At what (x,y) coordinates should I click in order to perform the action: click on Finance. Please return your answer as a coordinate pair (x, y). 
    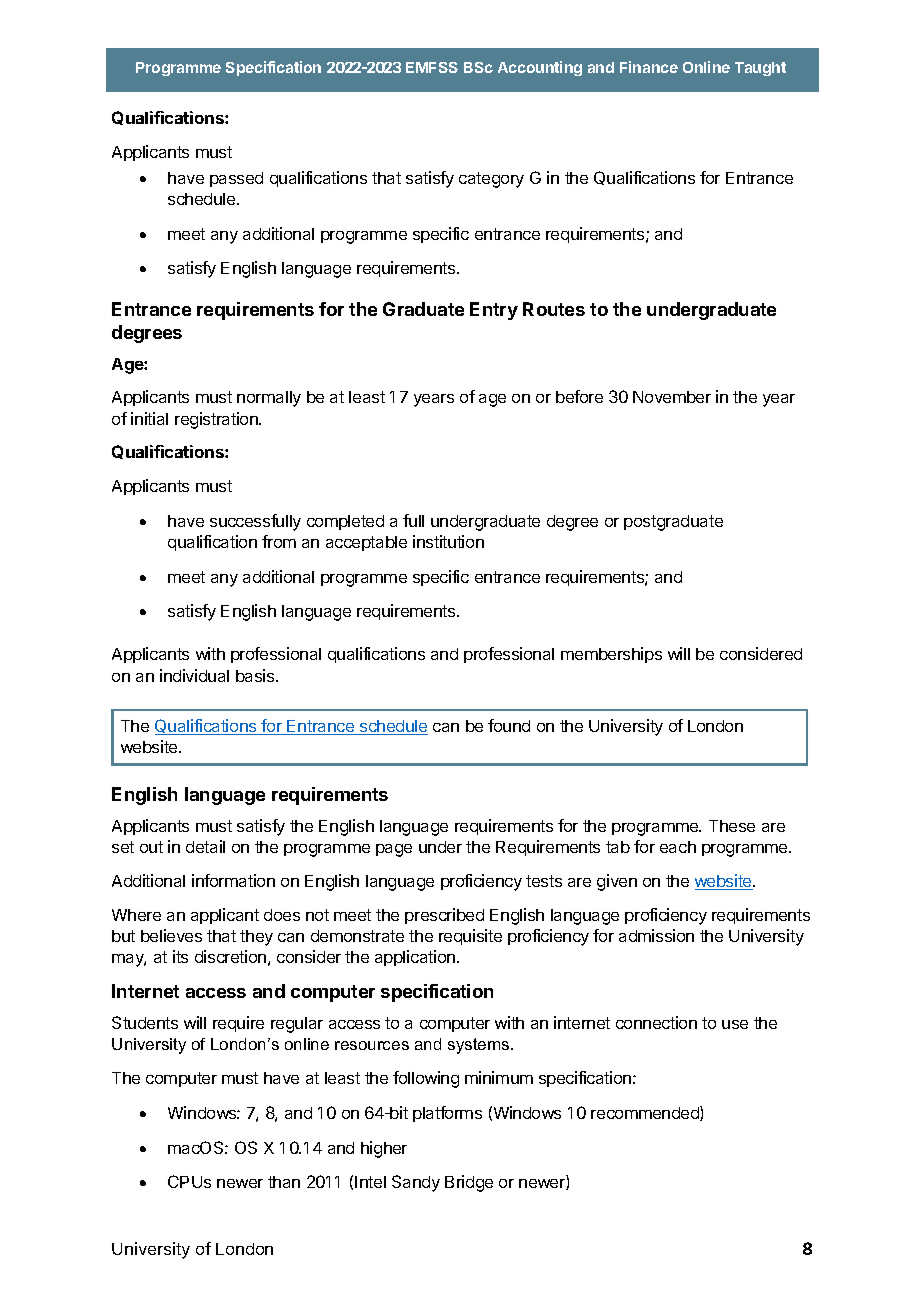
    Looking at the image, I should click on (649, 67).
